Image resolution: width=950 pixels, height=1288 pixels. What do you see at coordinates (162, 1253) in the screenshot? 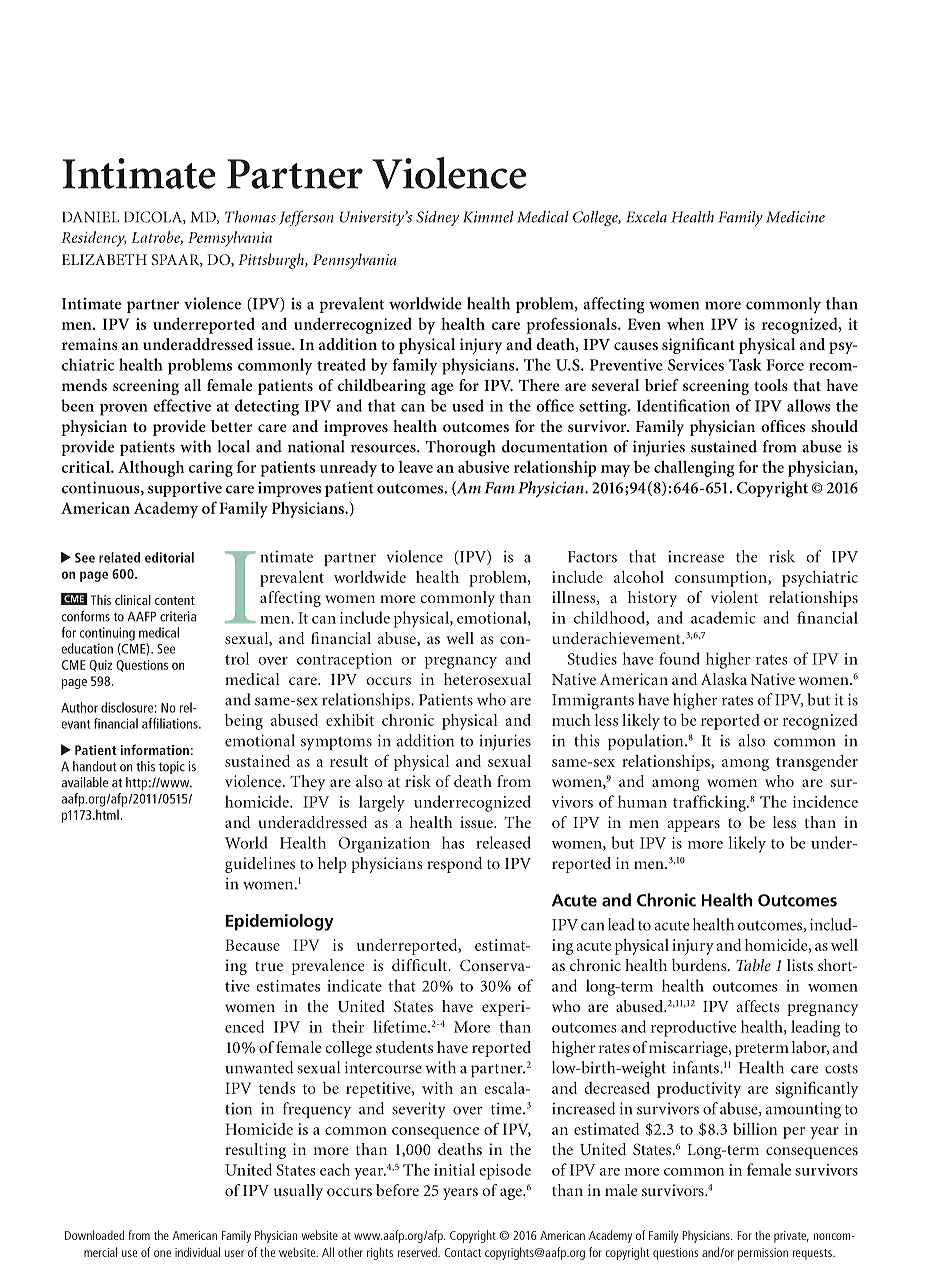
I see `one` at bounding box center [162, 1253].
